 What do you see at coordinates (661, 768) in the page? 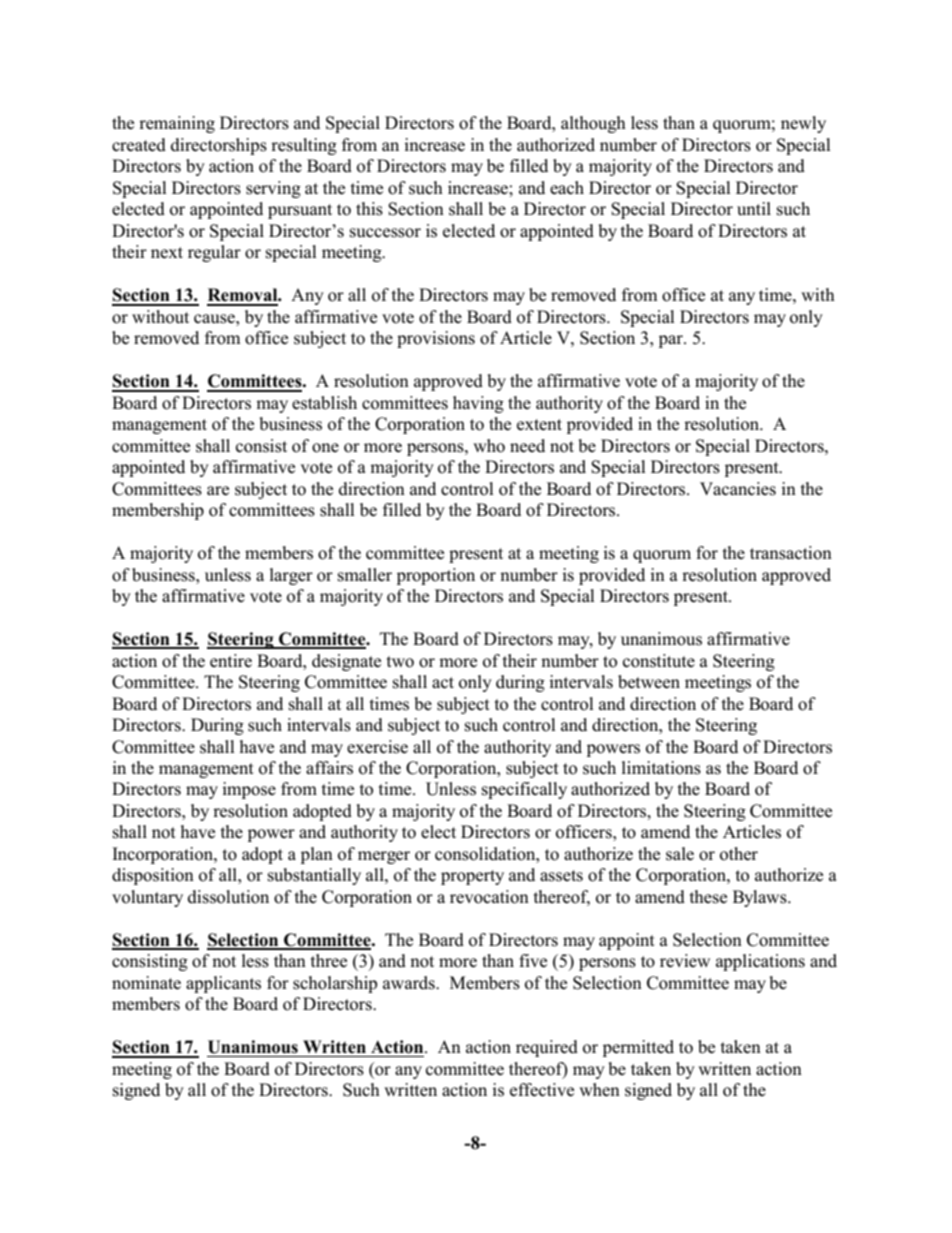
I see `limitations` at bounding box center [661, 768].
